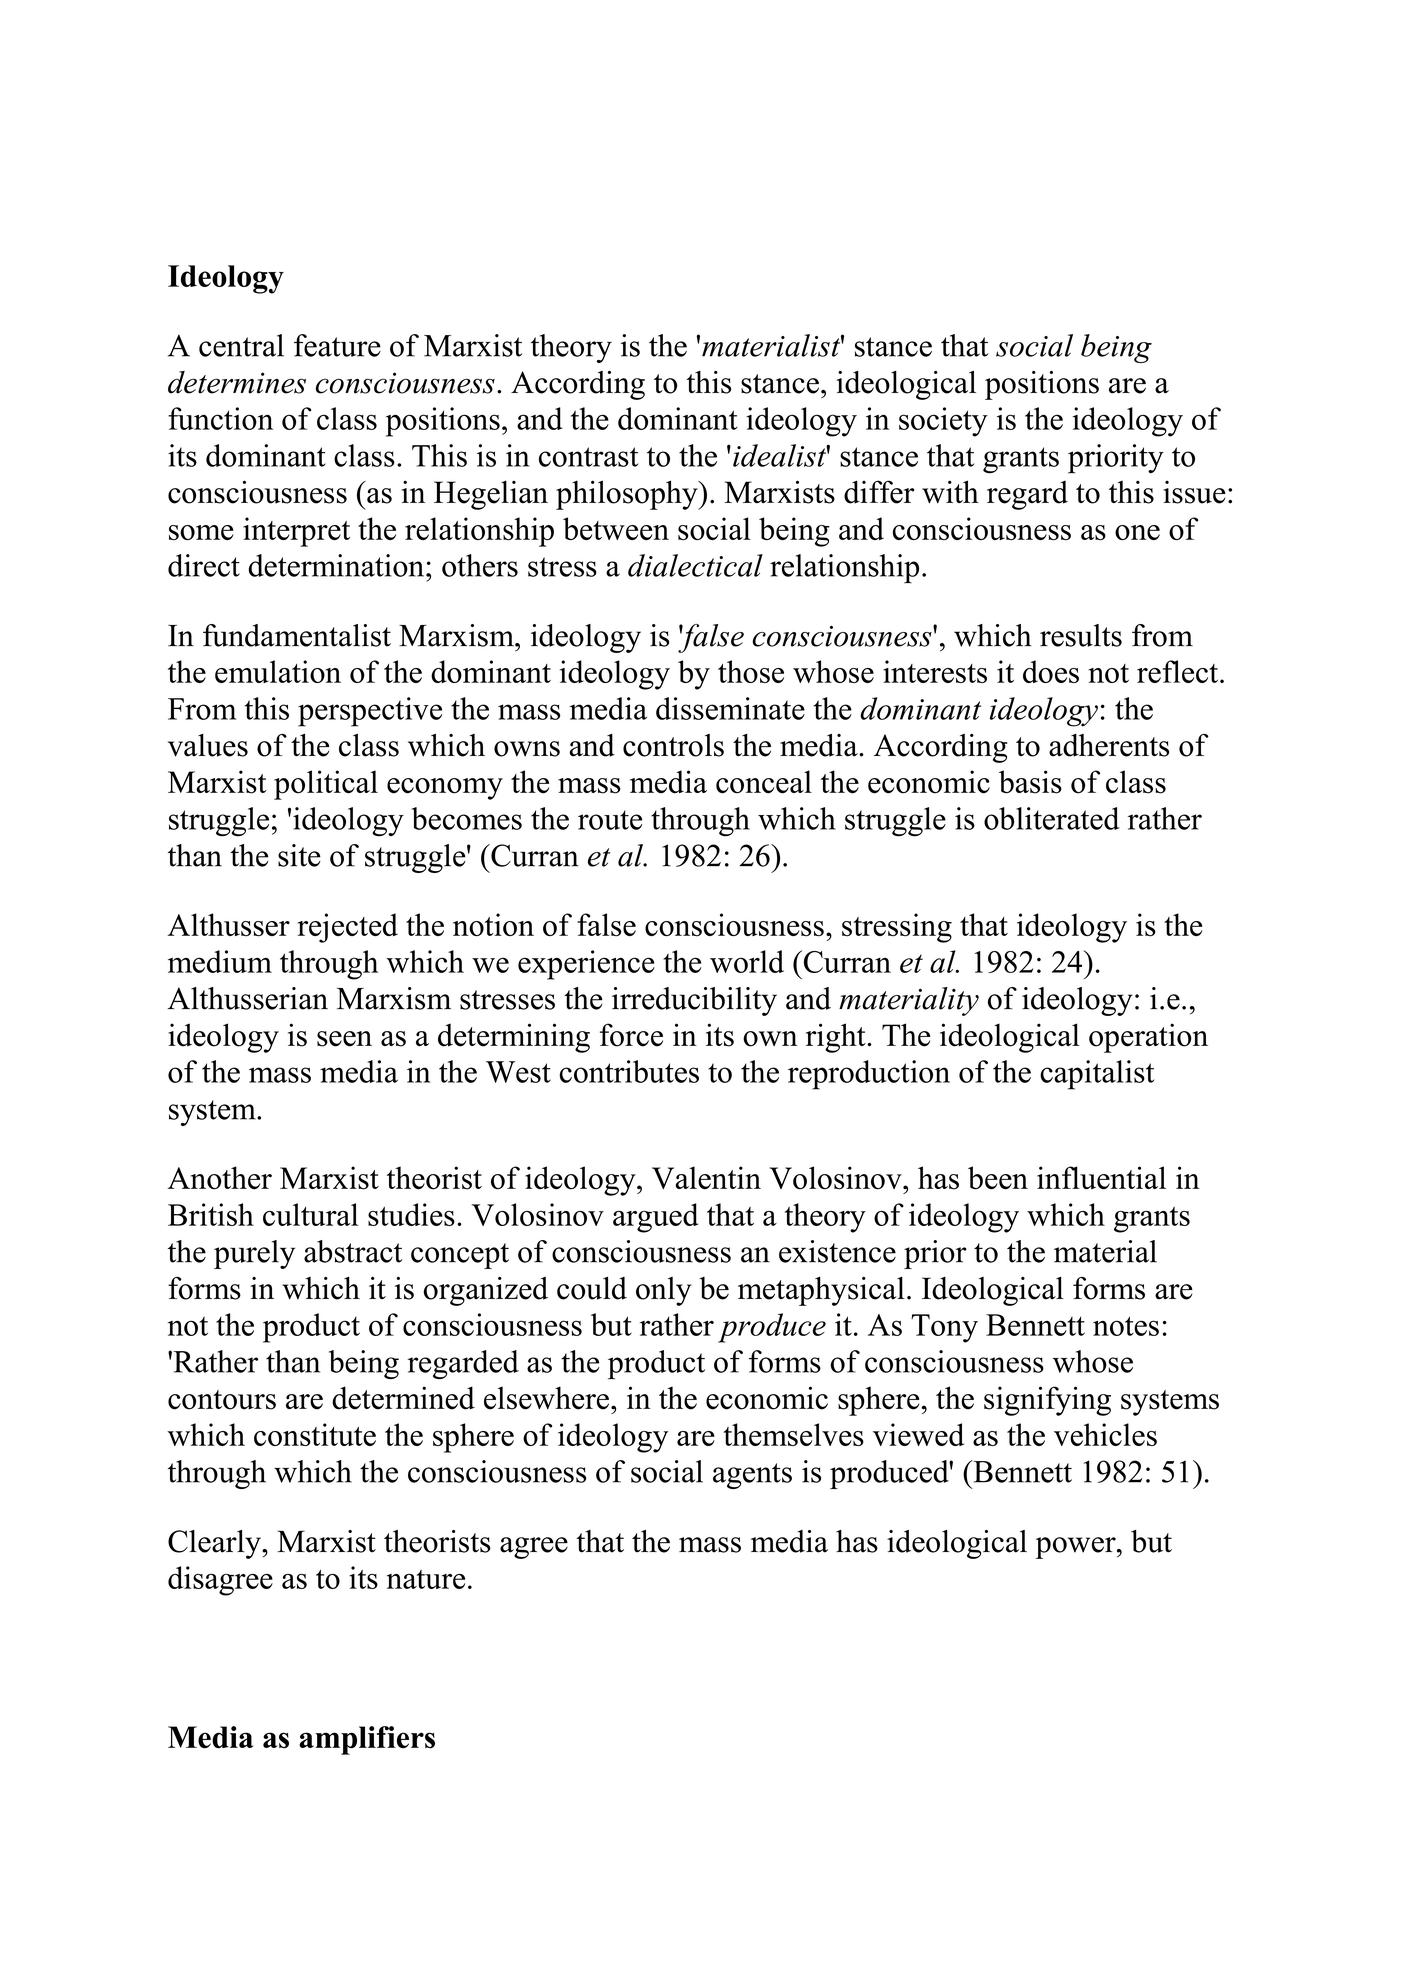  I want to click on force, so click(631, 1035).
